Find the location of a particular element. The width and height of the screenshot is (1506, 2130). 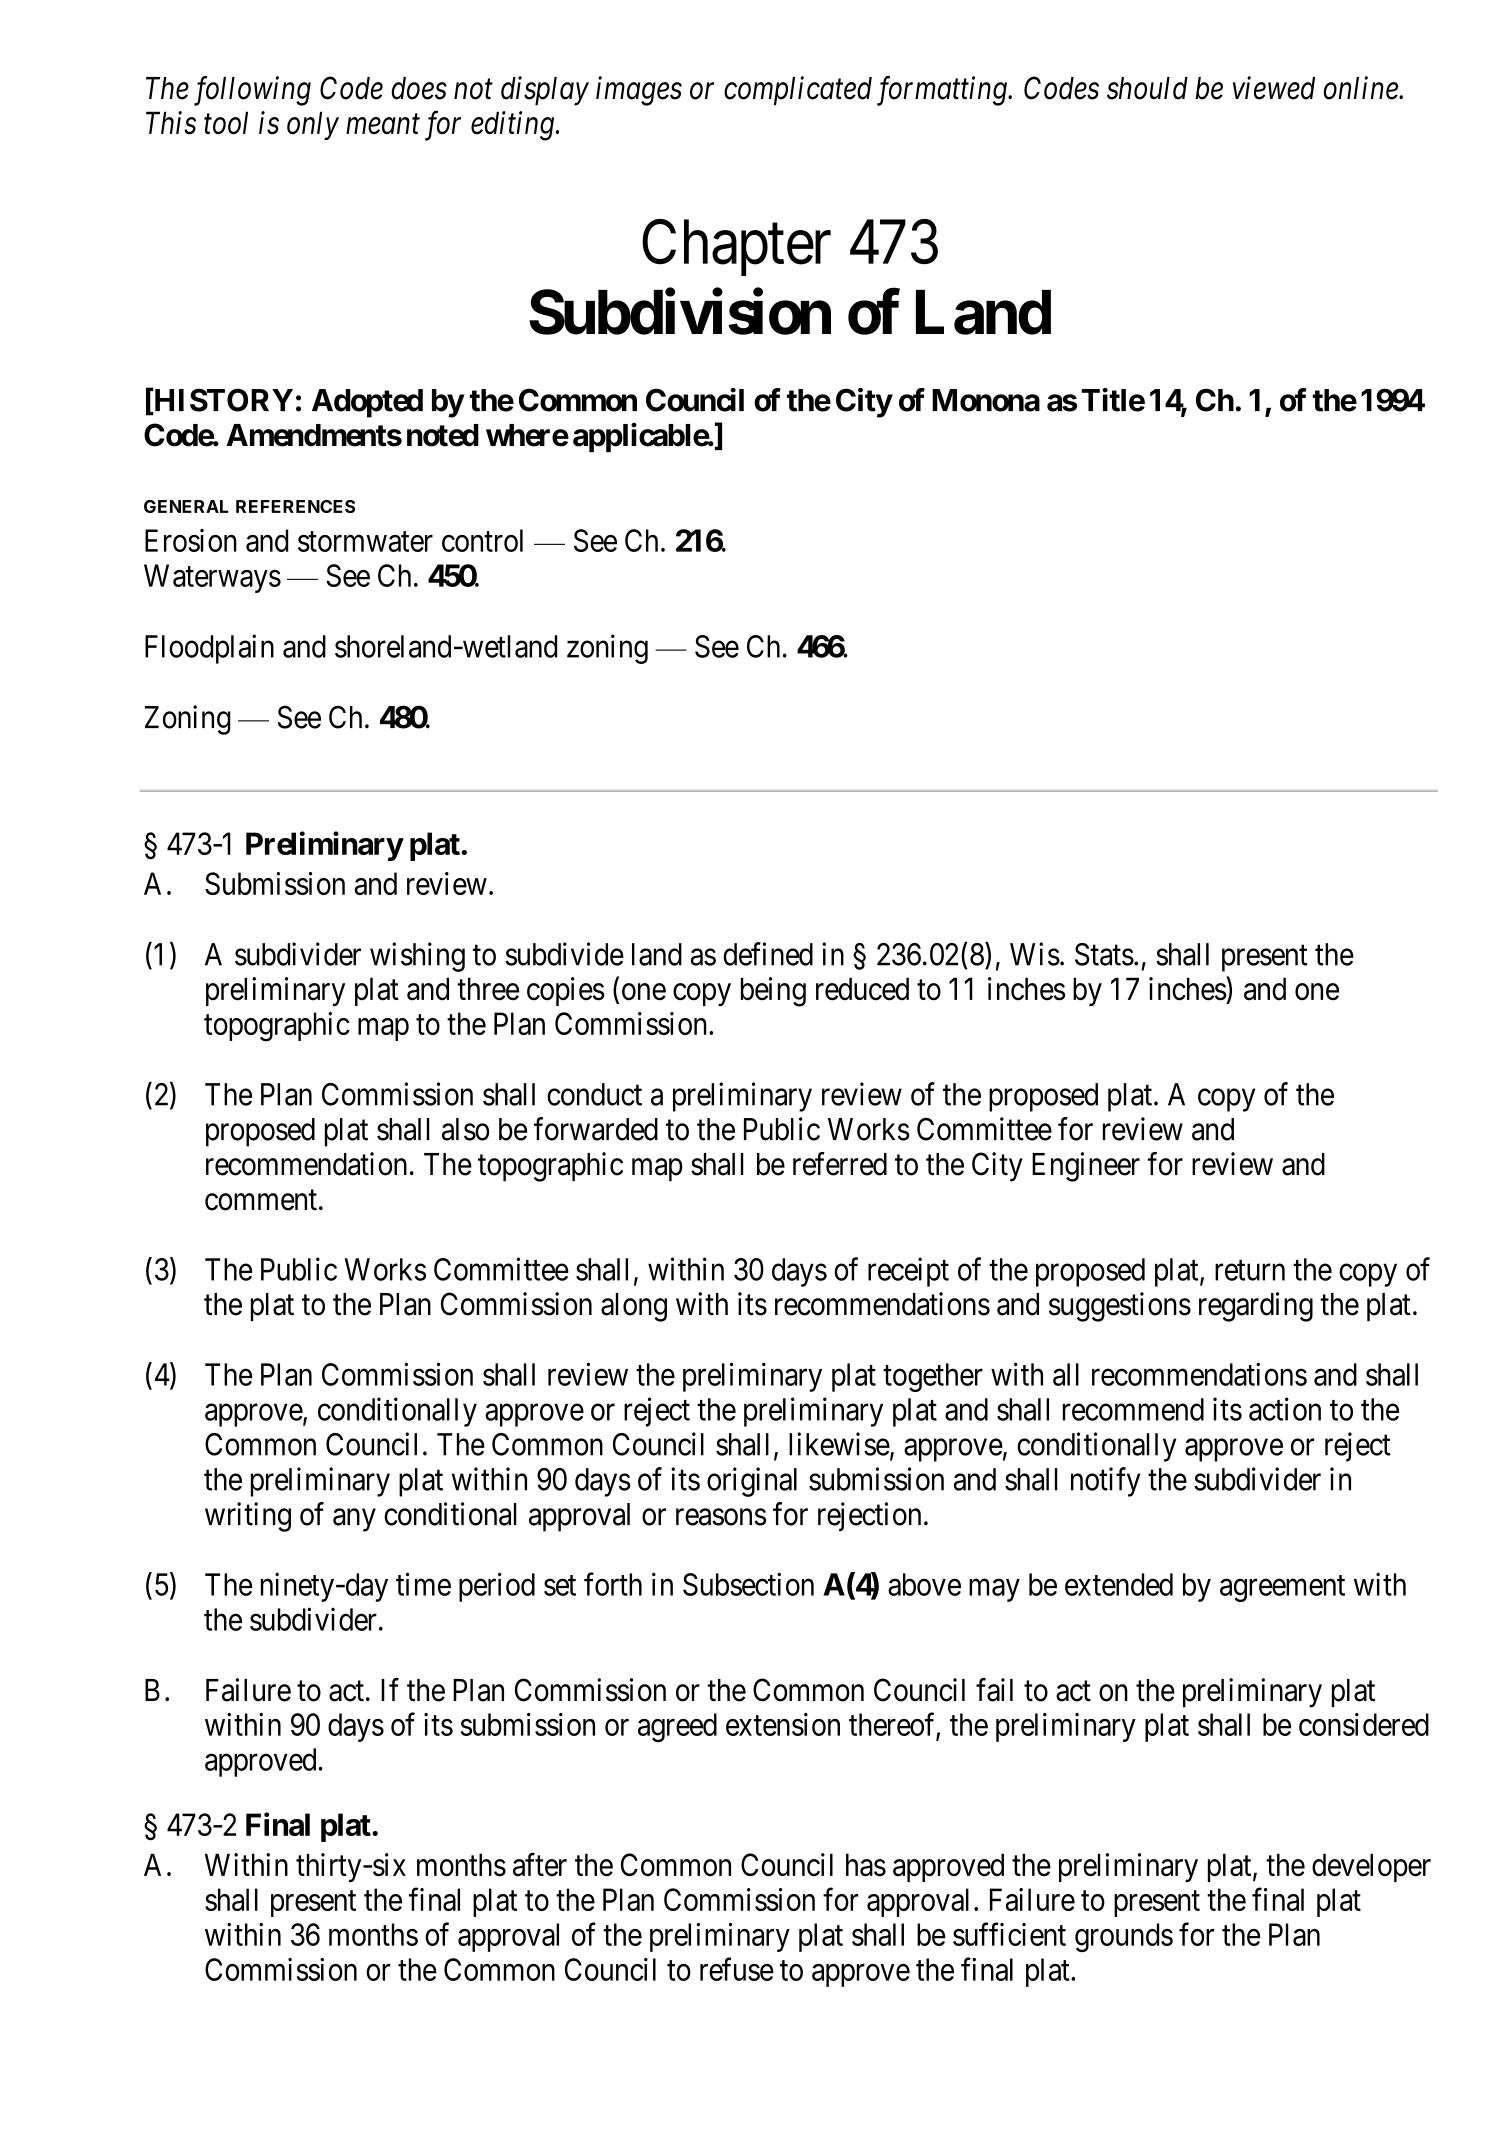

comment is located at coordinates (261, 1200).
